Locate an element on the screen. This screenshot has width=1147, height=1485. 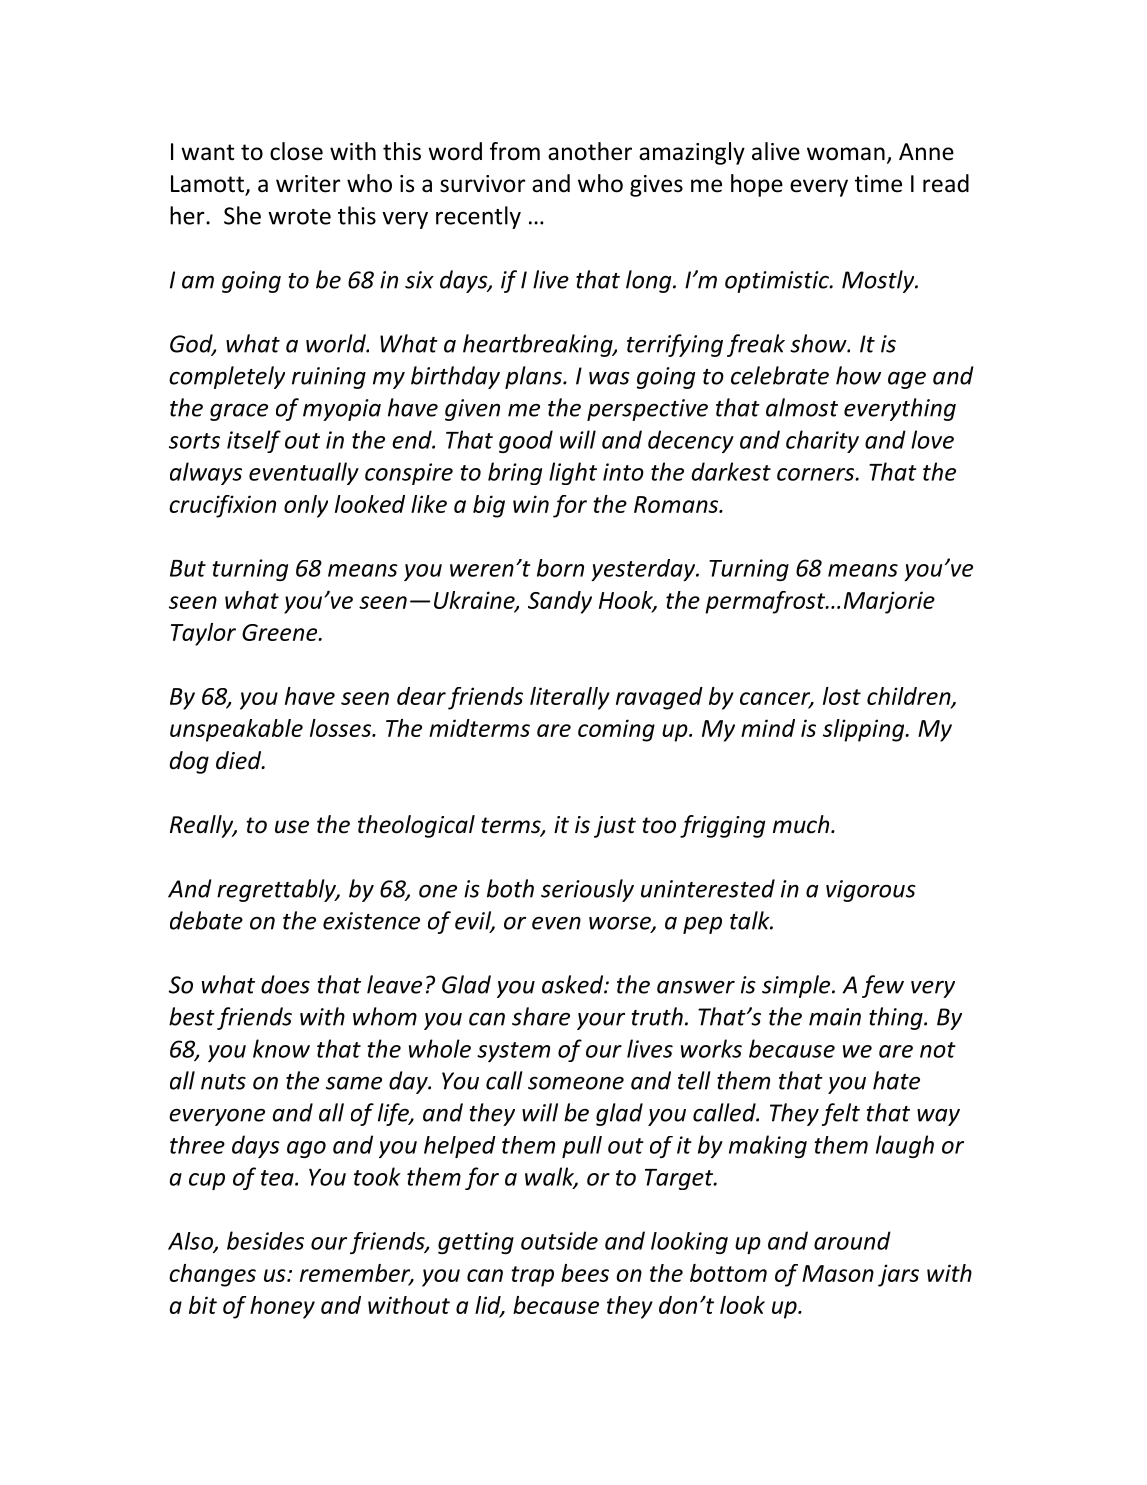
know is located at coordinates (281, 1048).
